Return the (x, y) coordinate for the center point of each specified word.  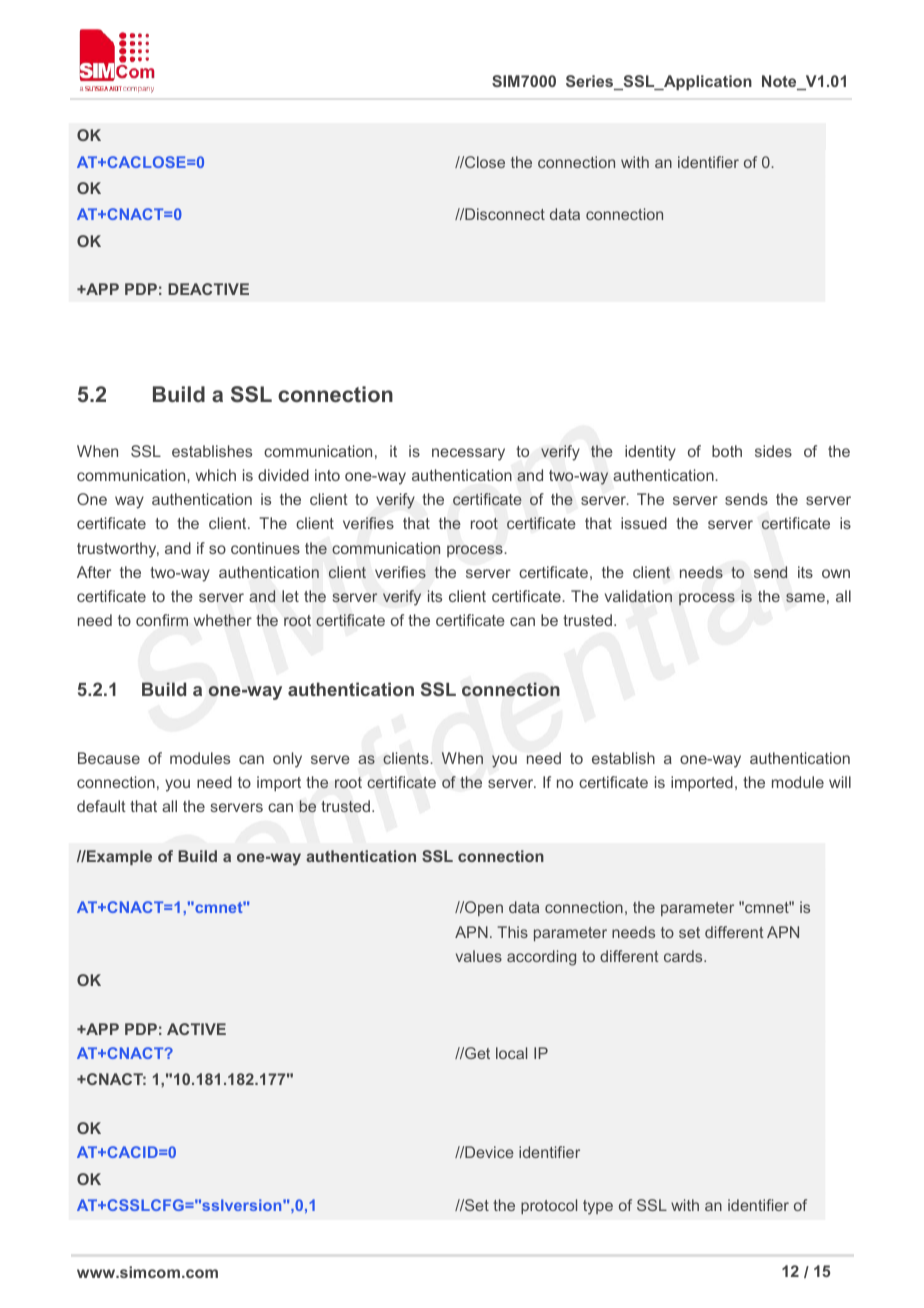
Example (118, 857)
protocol (549, 1206)
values (479, 956)
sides (773, 451)
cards (684, 956)
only (287, 760)
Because (109, 758)
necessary (468, 454)
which (216, 475)
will (840, 782)
